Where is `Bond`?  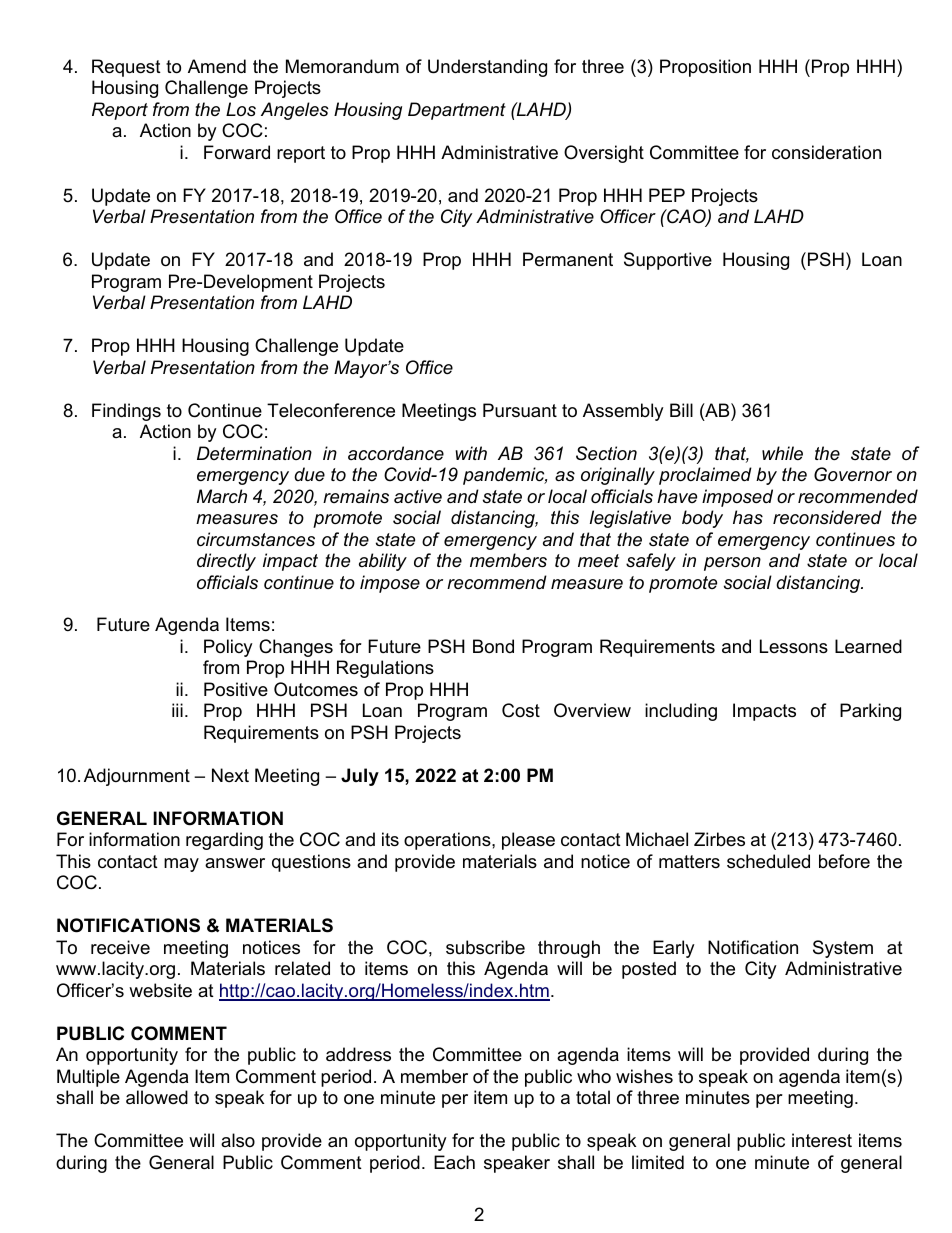 Bond is located at coordinates (493, 646).
